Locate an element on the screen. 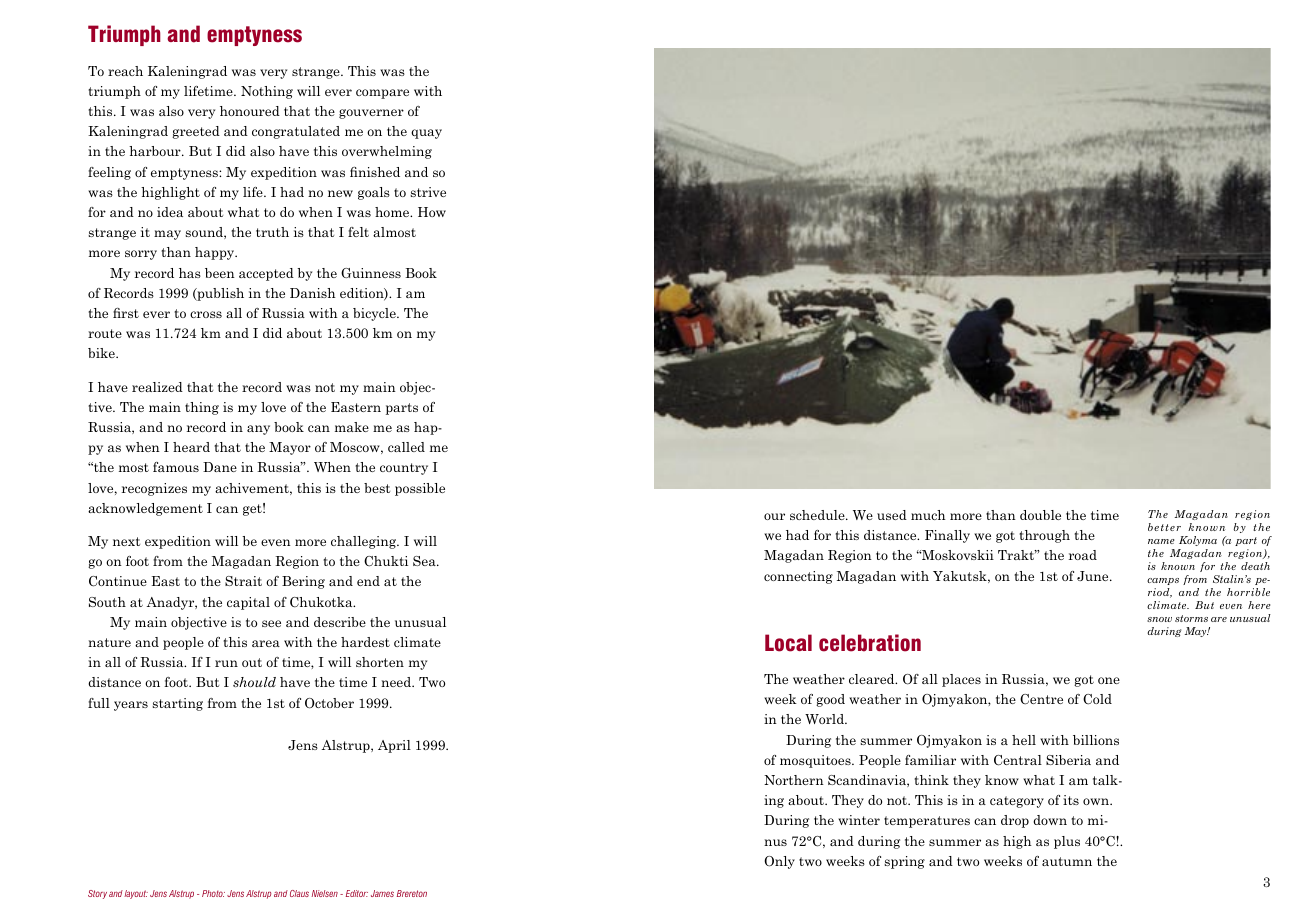 This screenshot has width=1308, height=924. Photo is located at coordinates (213, 893).
